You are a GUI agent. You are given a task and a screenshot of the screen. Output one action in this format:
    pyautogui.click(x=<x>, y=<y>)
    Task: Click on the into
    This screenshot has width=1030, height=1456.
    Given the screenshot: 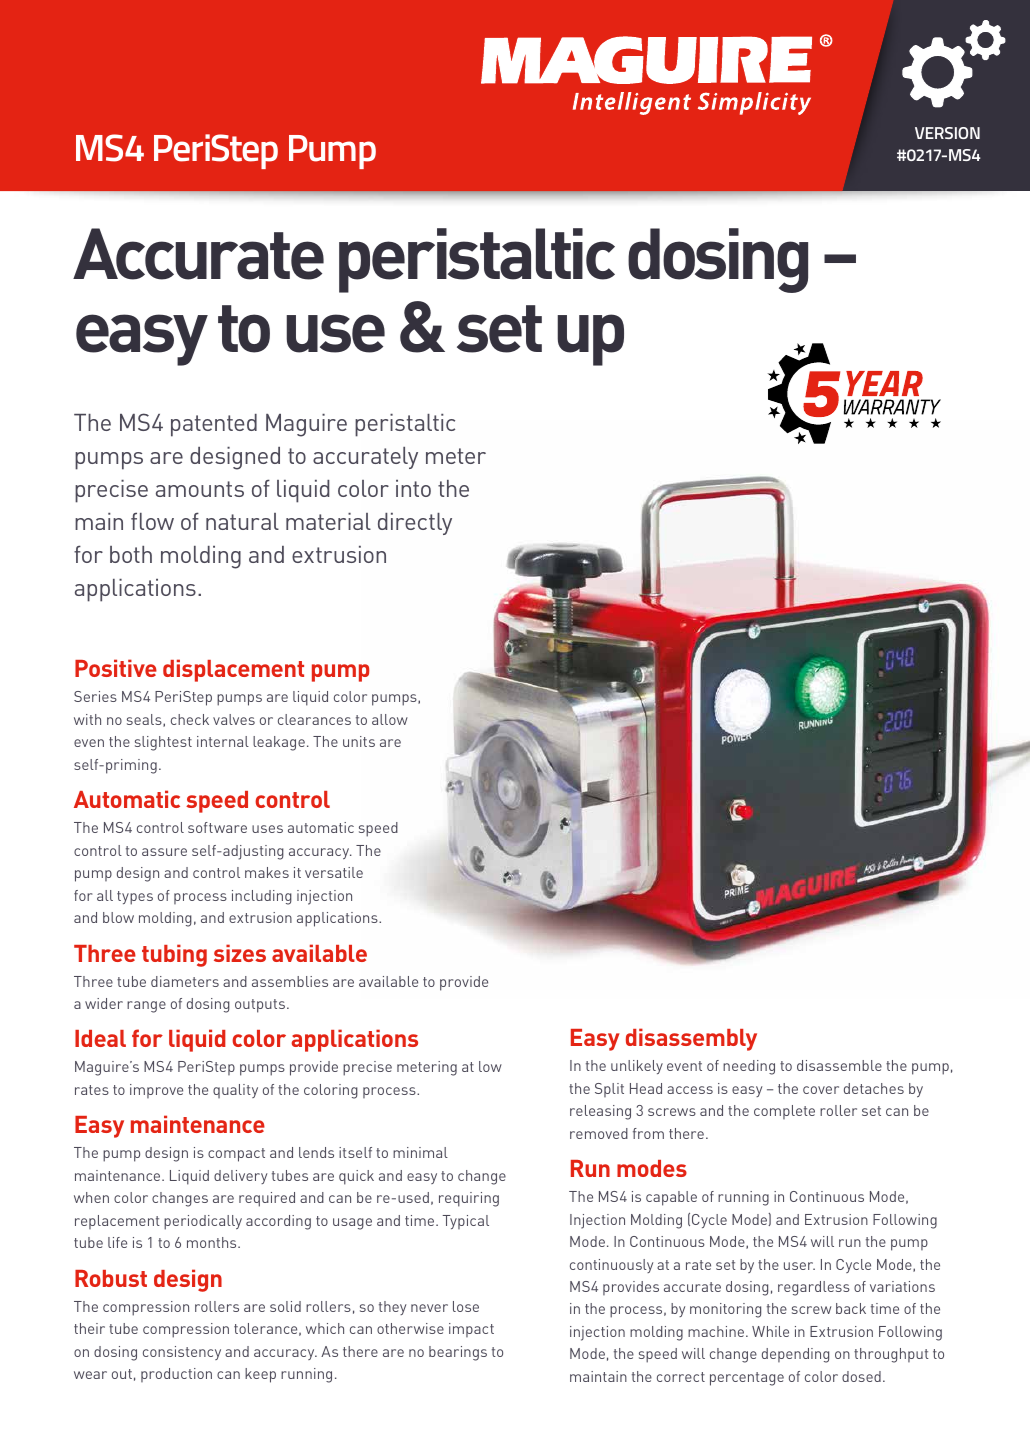 What is the action you would take?
    pyautogui.click(x=413, y=488)
